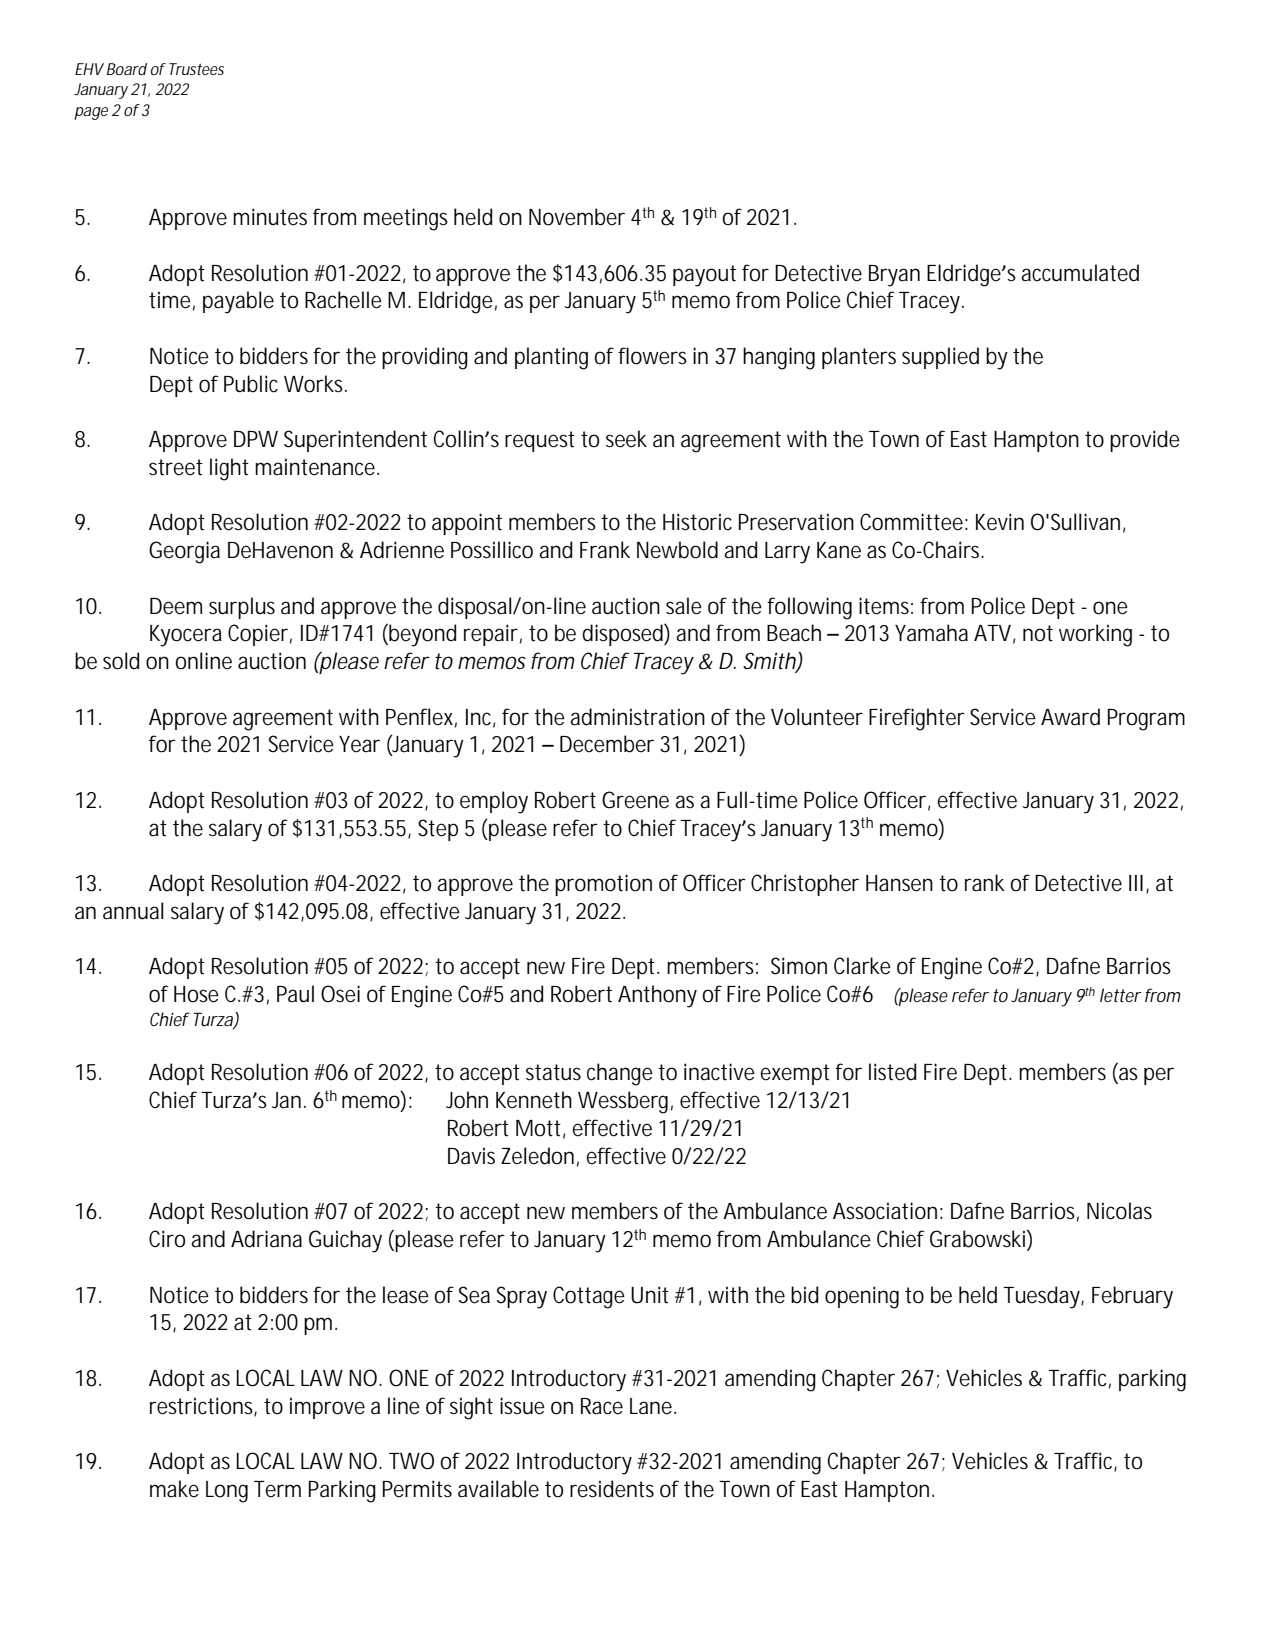  Describe the element at coordinates (612, 1489) in the page. I see `residents` at that location.
